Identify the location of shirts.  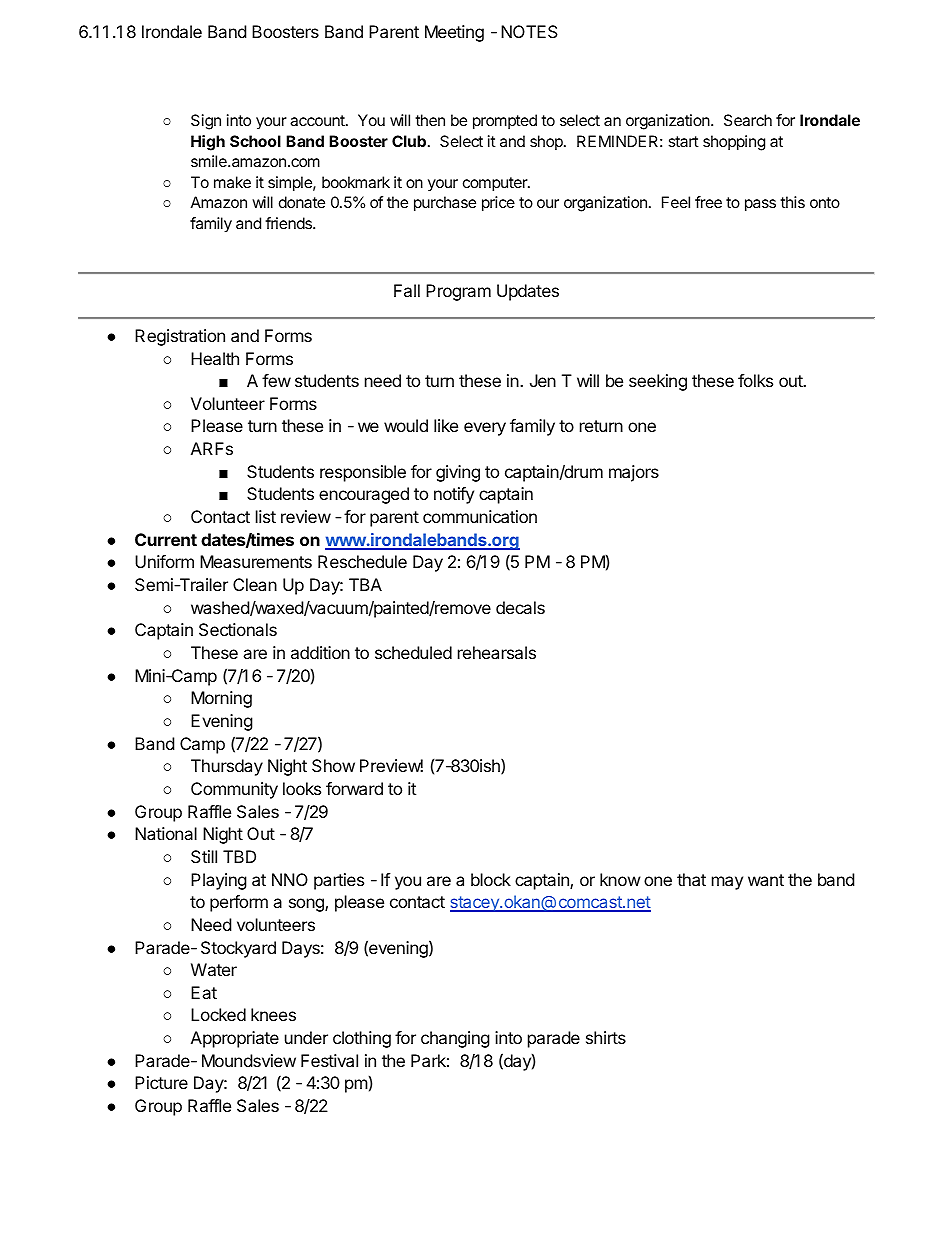
(606, 1037).
